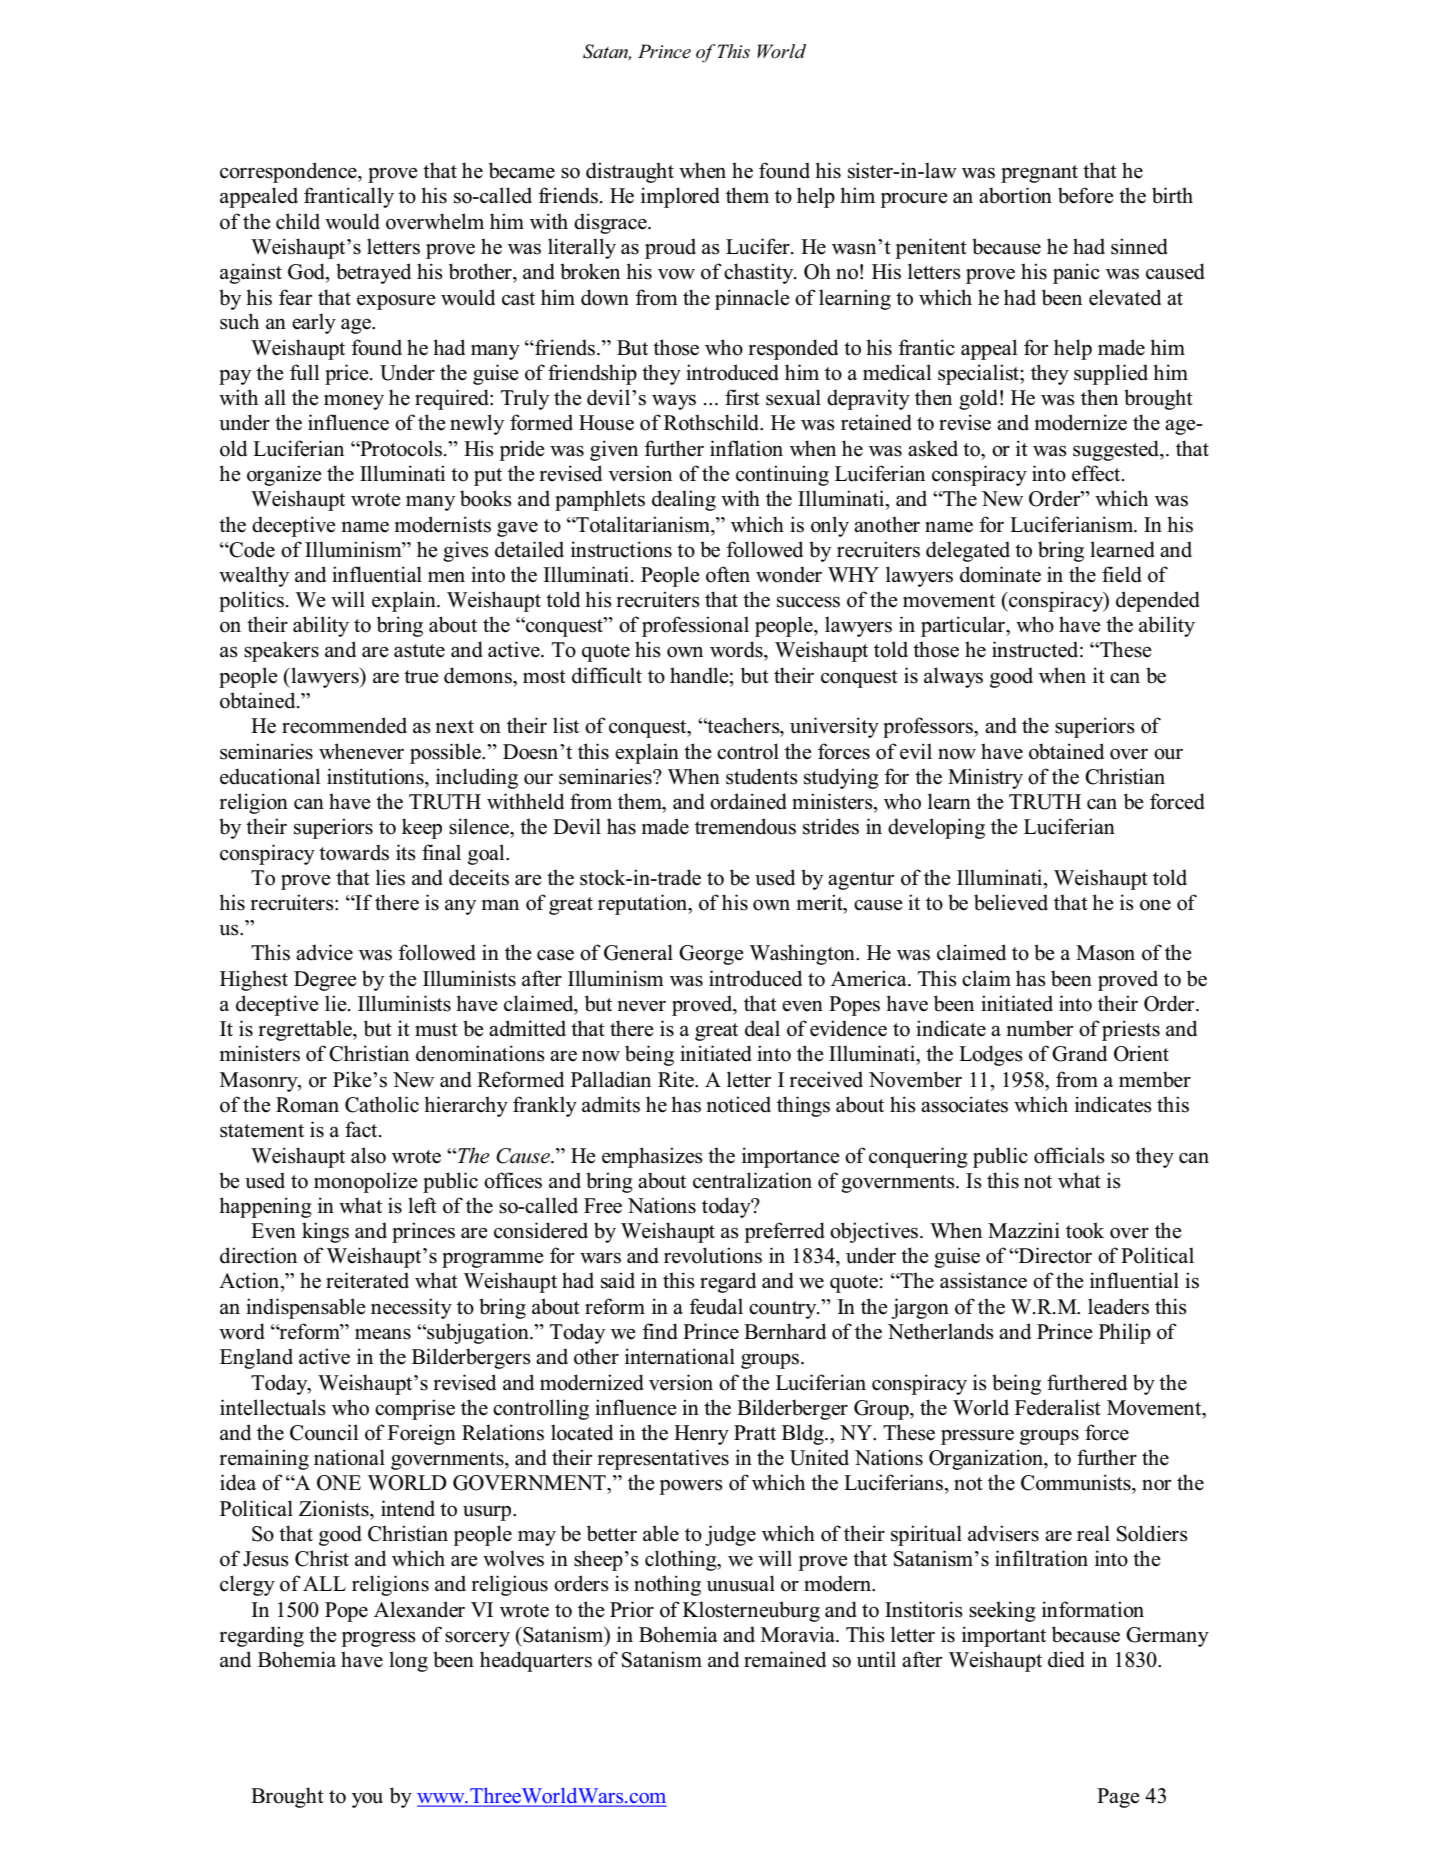  Describe the element at coordinates (680, 197) in the document. I see `implored` at that location.
